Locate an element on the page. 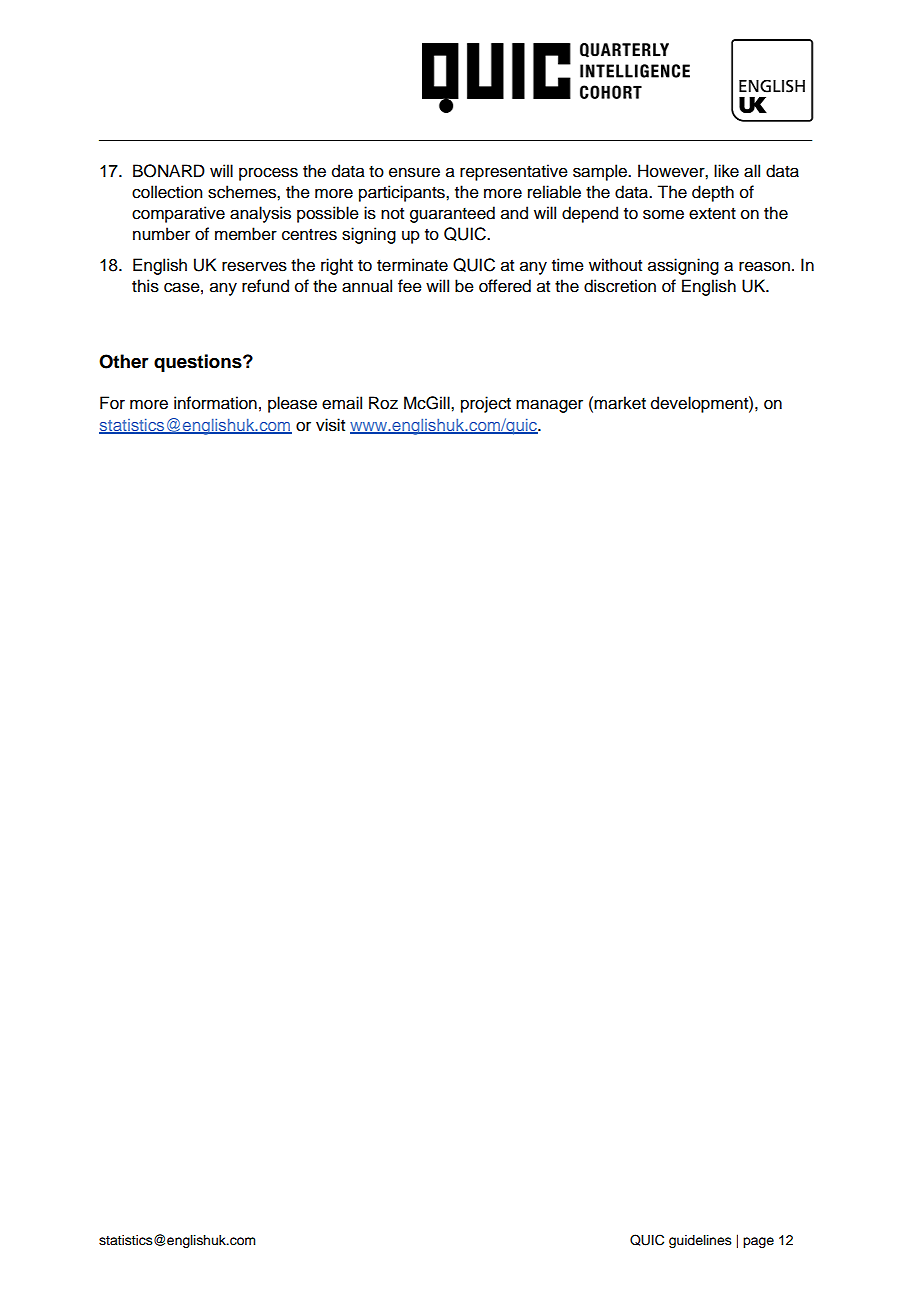 Image resolution: width=924 pixels, height=1308 pixels. market is located at coordinates (620, 403).
